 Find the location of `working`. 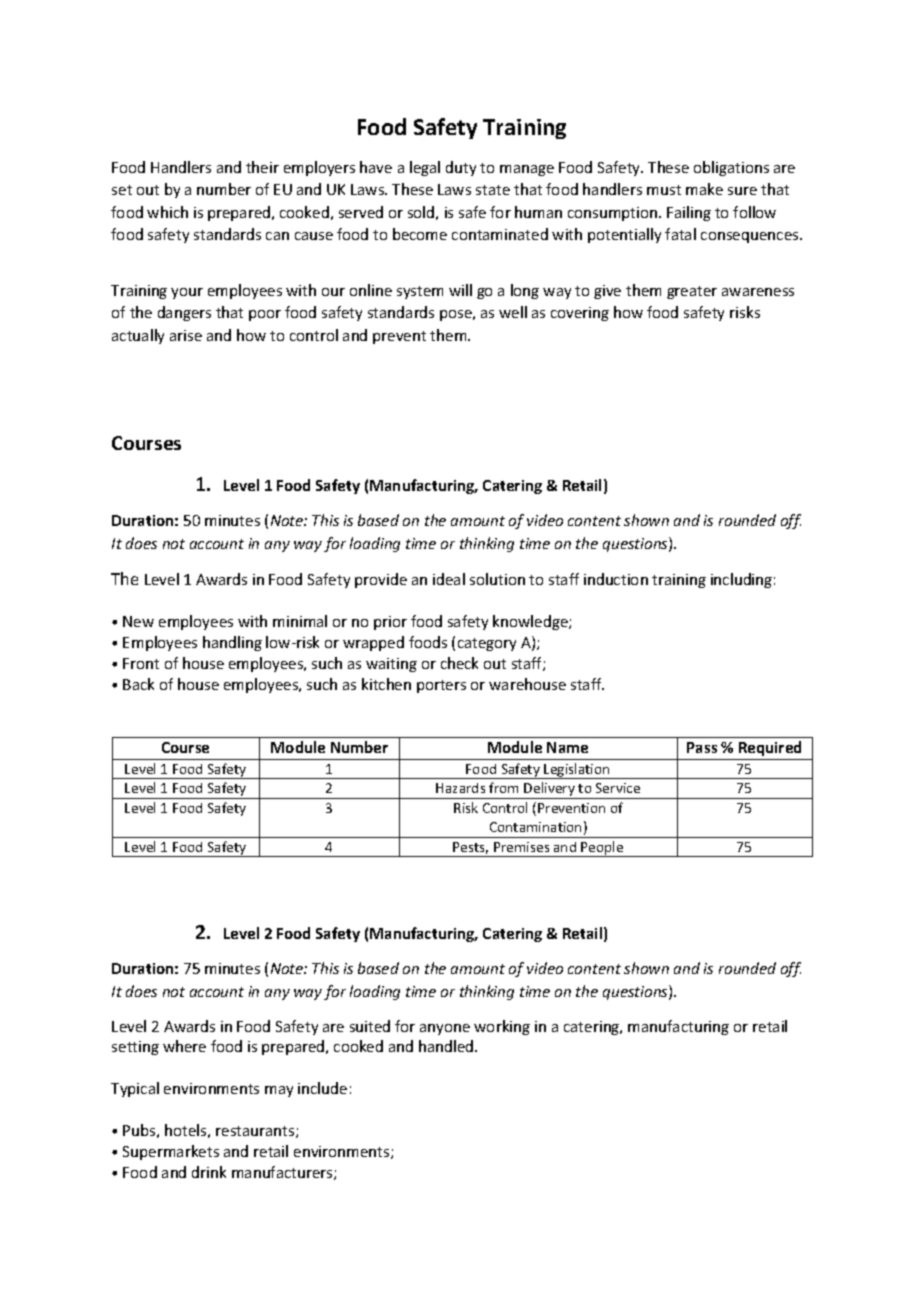

working is located at coordinates (502, 1027).
